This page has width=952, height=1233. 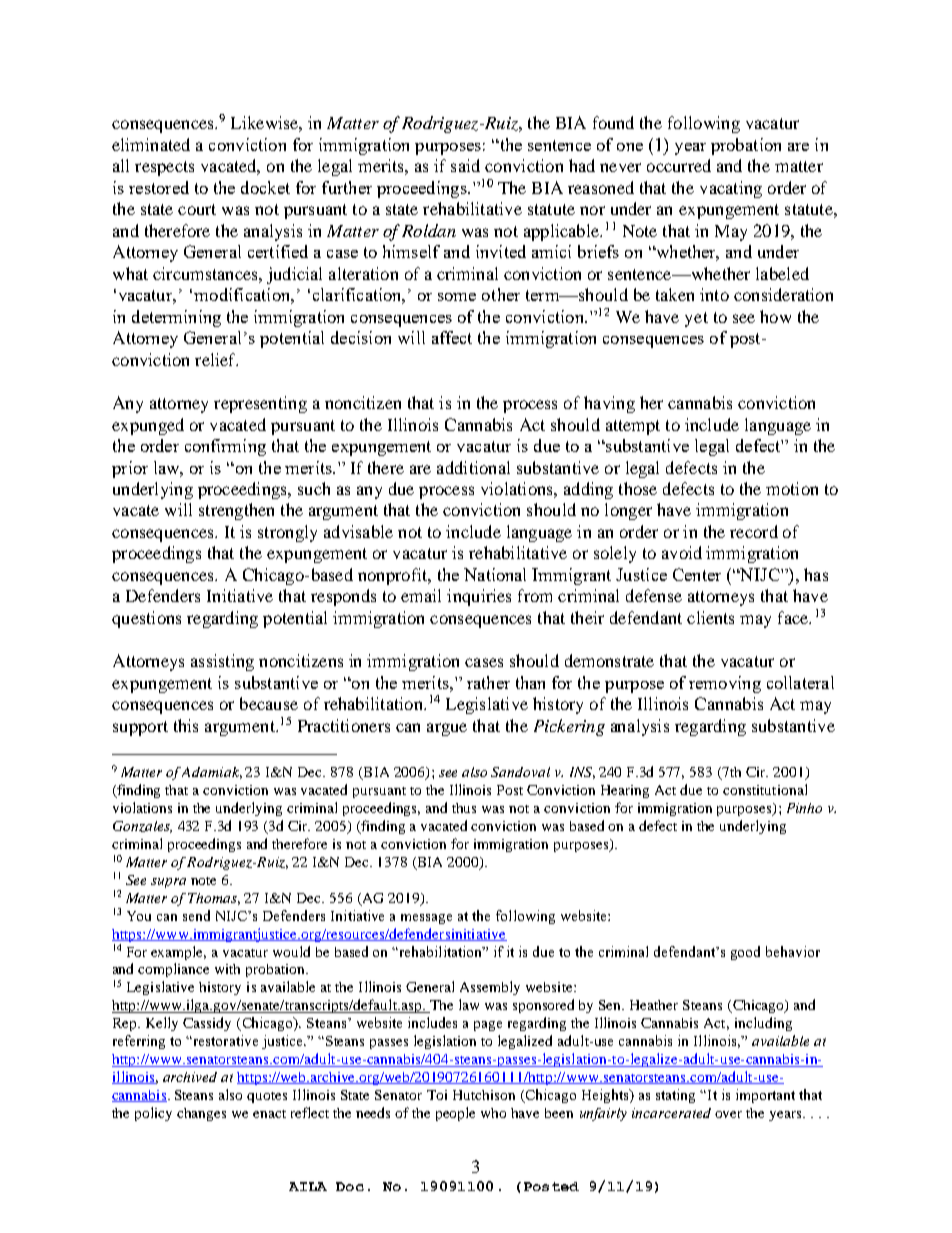 What do you see at coordinates (201, 1114) in the page?
I see `changes` at bounding box center [201, 1114].
